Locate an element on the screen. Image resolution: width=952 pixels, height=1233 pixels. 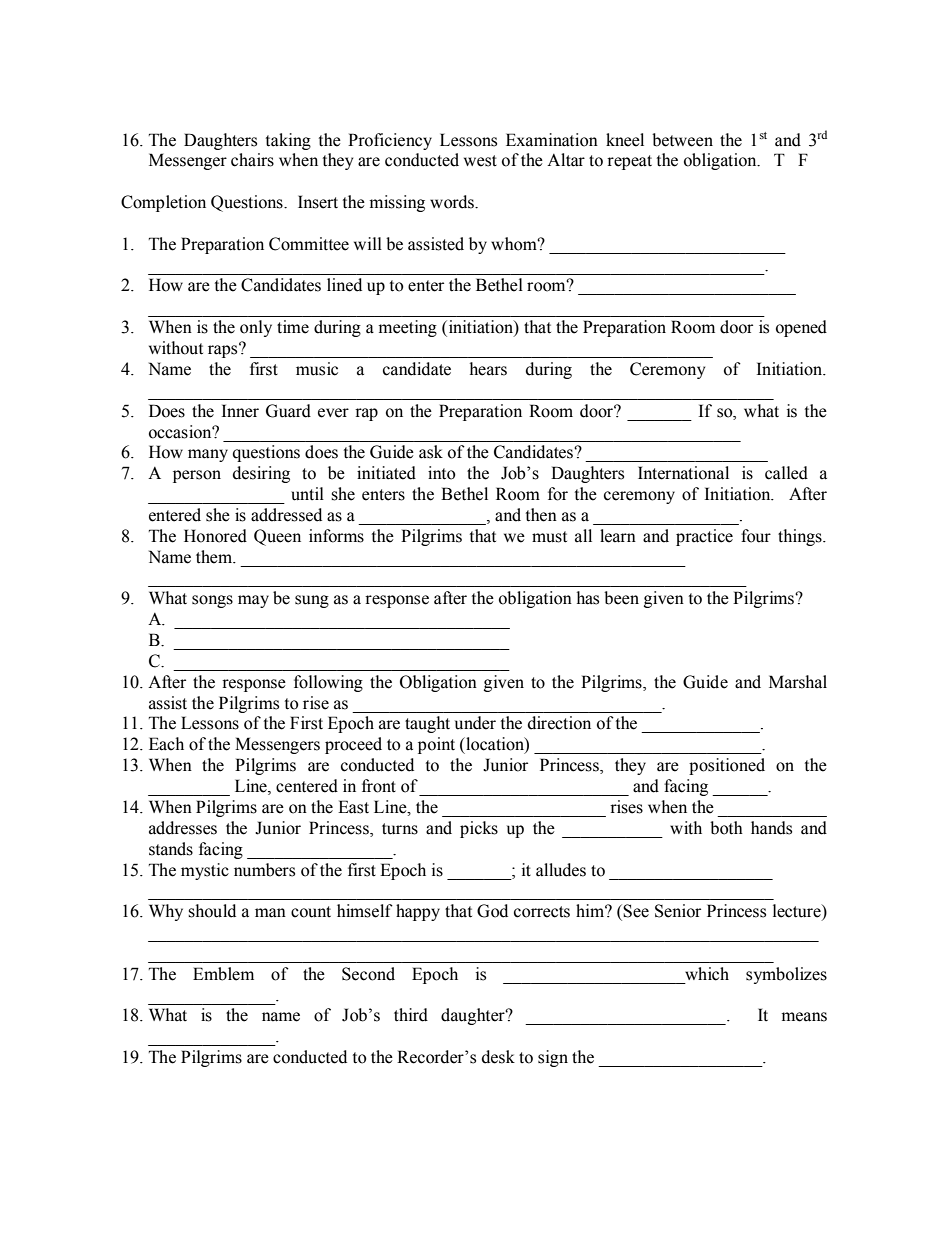
chairs is located at coordinates (252, 160).
